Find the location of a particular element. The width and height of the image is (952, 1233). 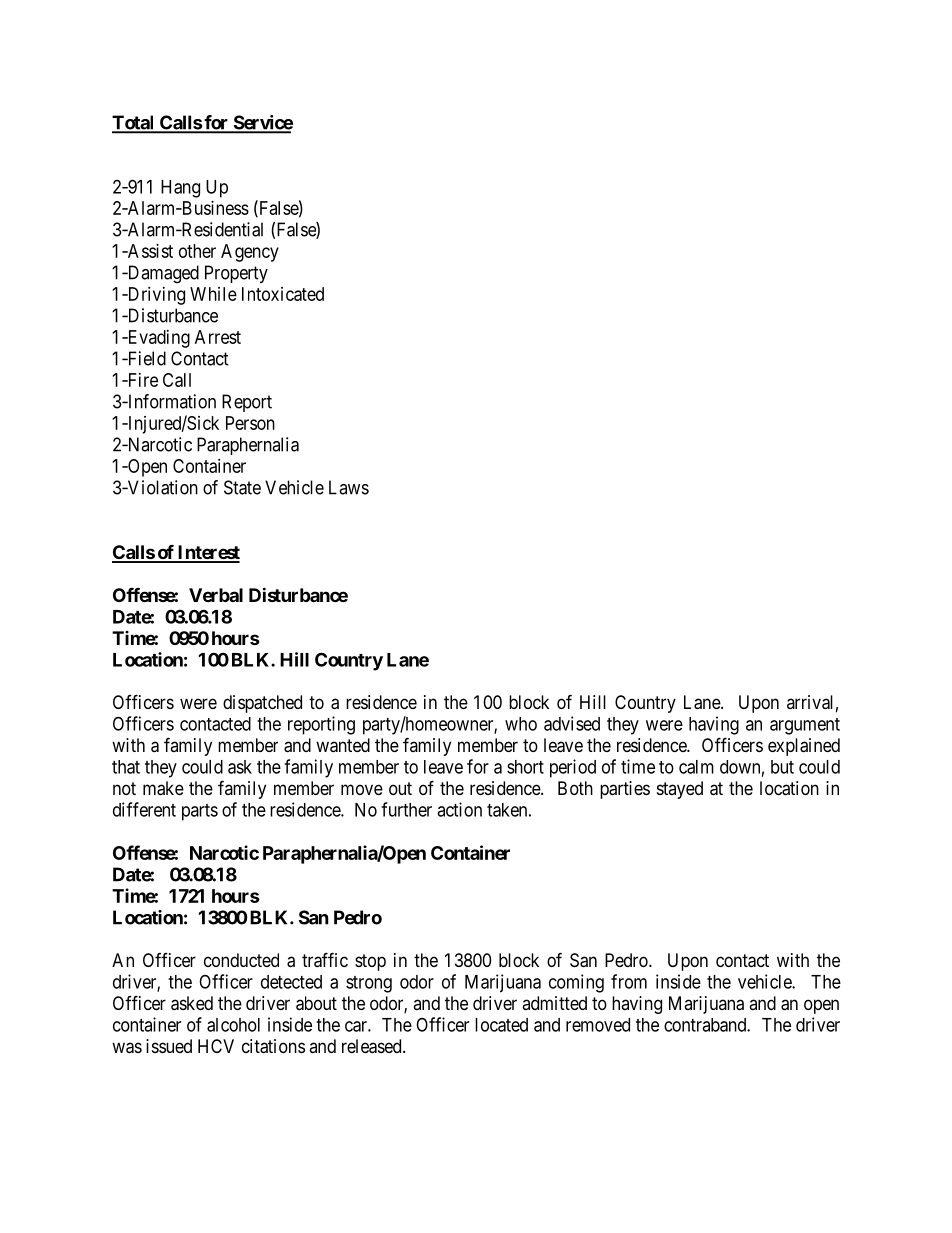

argument is located at coordinates (805, 726).
